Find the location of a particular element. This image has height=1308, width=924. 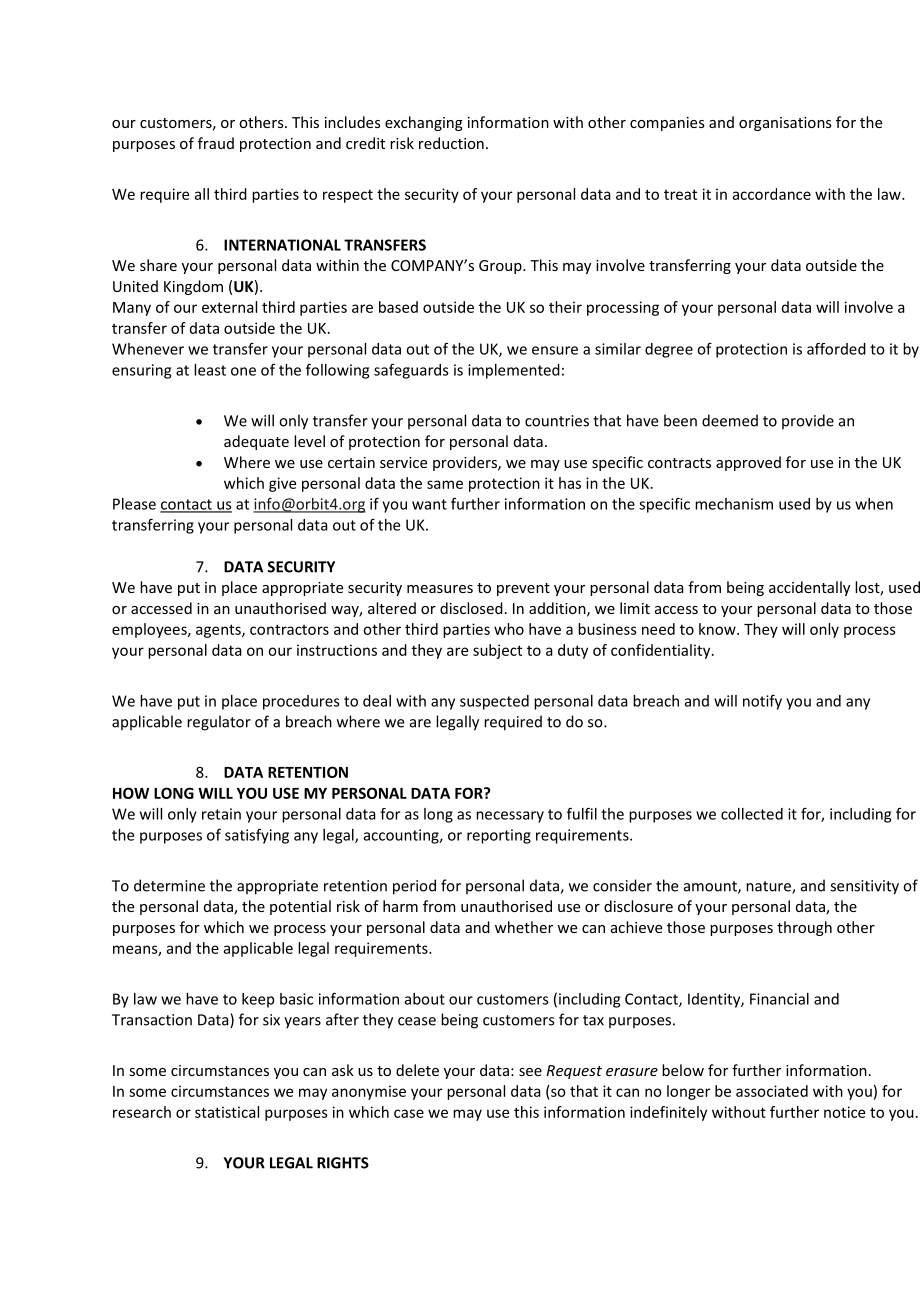

fraud is located at coordinates (216, 143).
